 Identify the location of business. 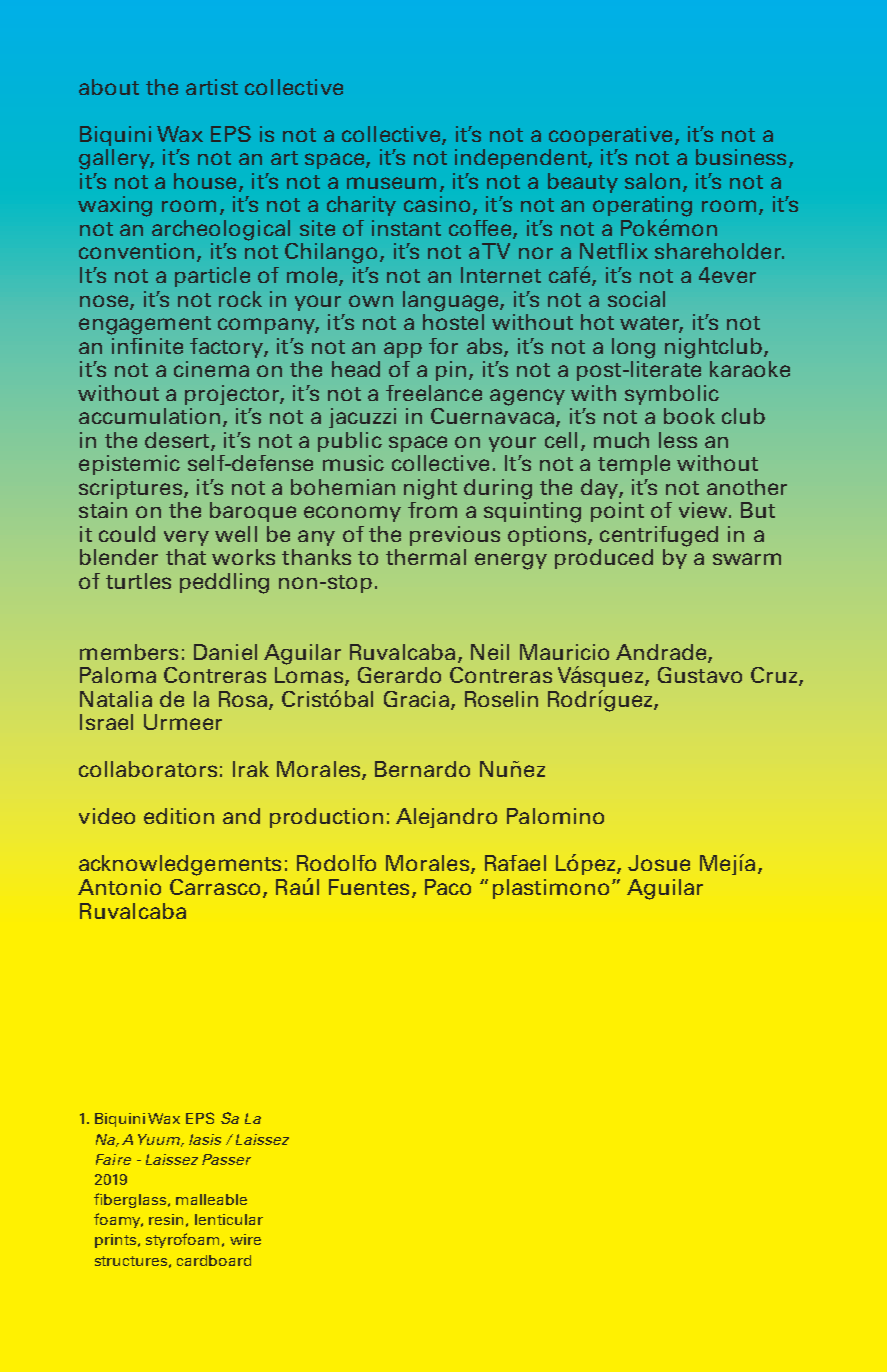
(741, 157).
